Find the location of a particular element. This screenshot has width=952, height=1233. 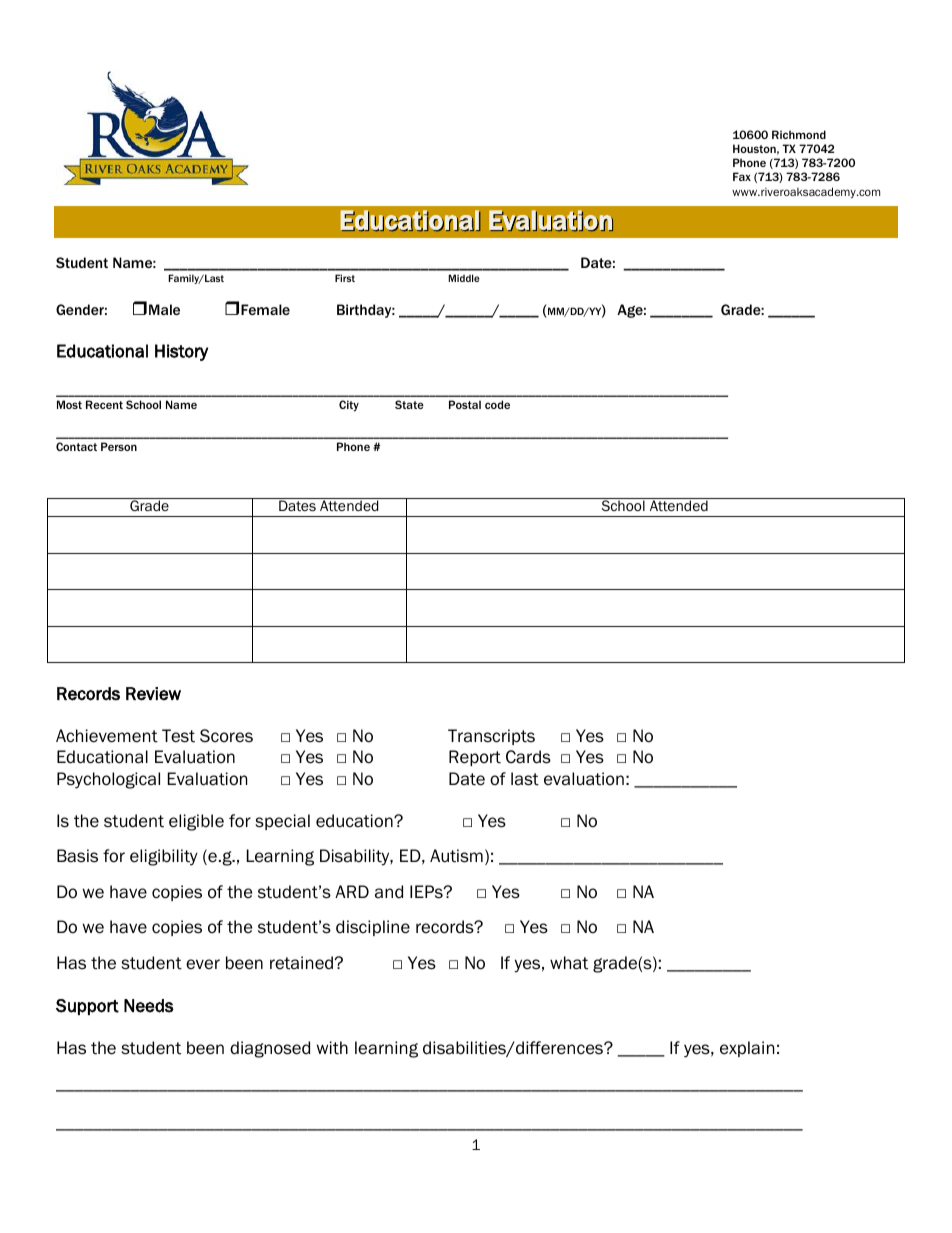

code is located at coordinates (497, 404).
